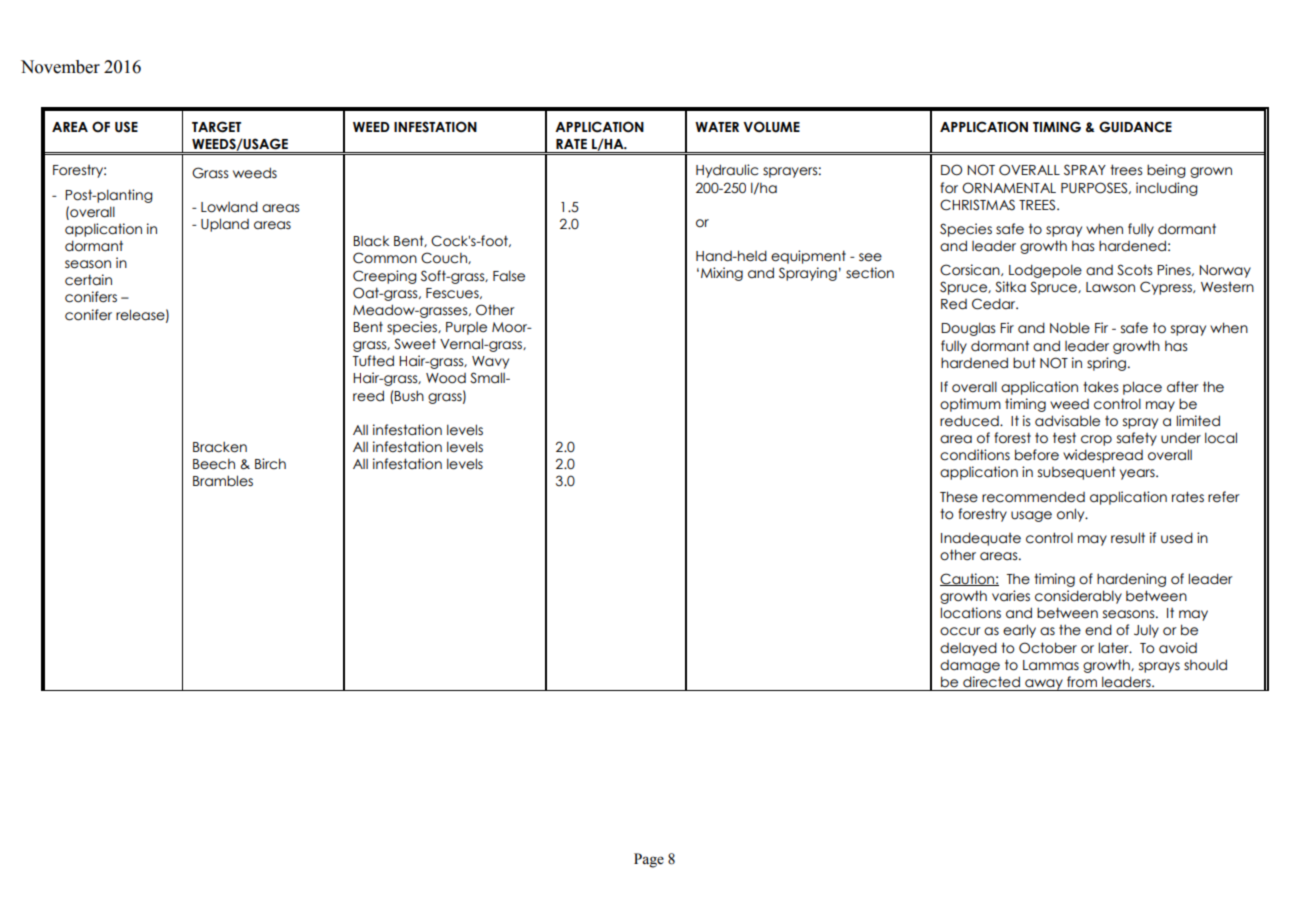 The height and width of the screenshot is (924, 1308). I want to click on away, so click(1044, 685).
